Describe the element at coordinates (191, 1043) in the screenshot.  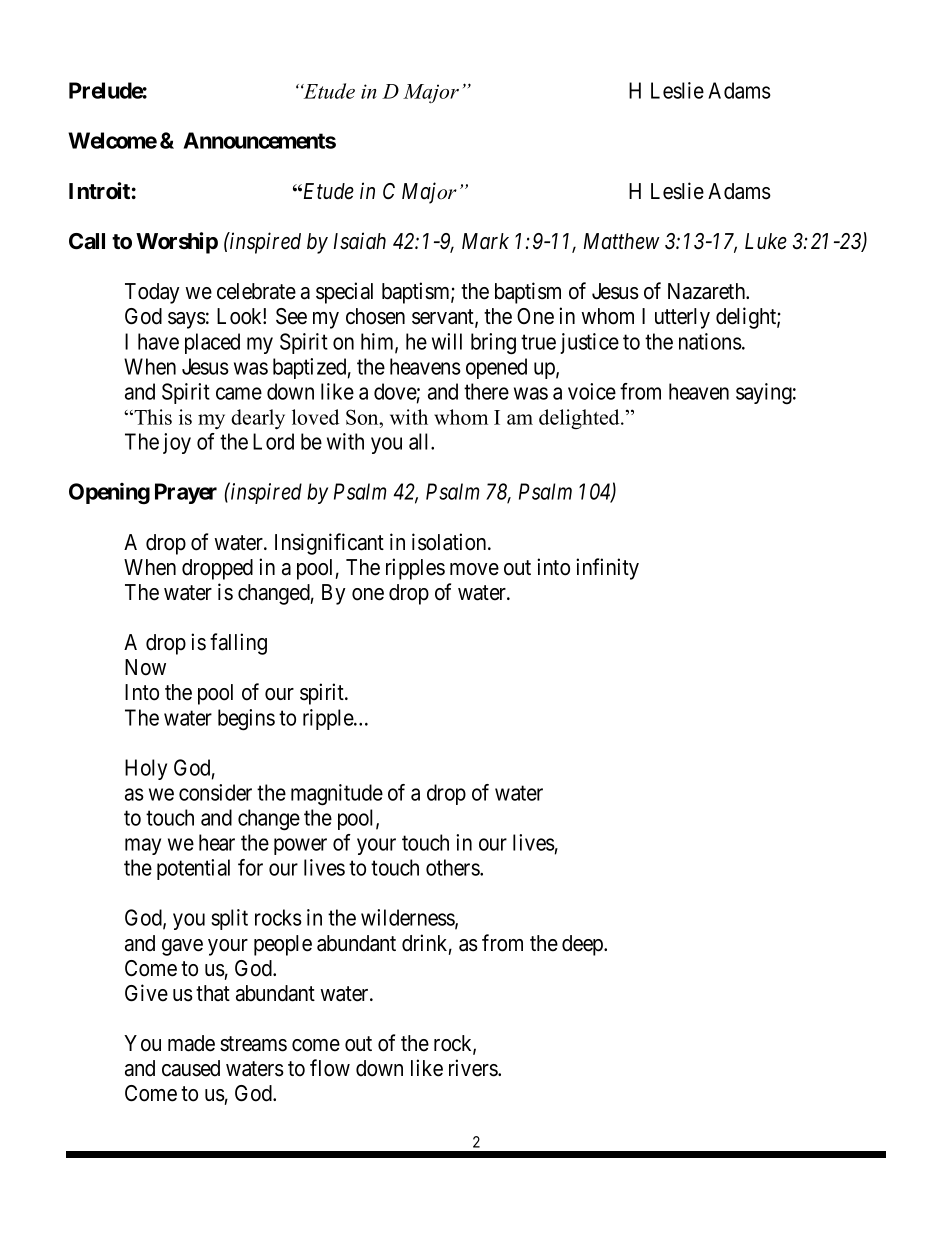
I see `made` at that location.
